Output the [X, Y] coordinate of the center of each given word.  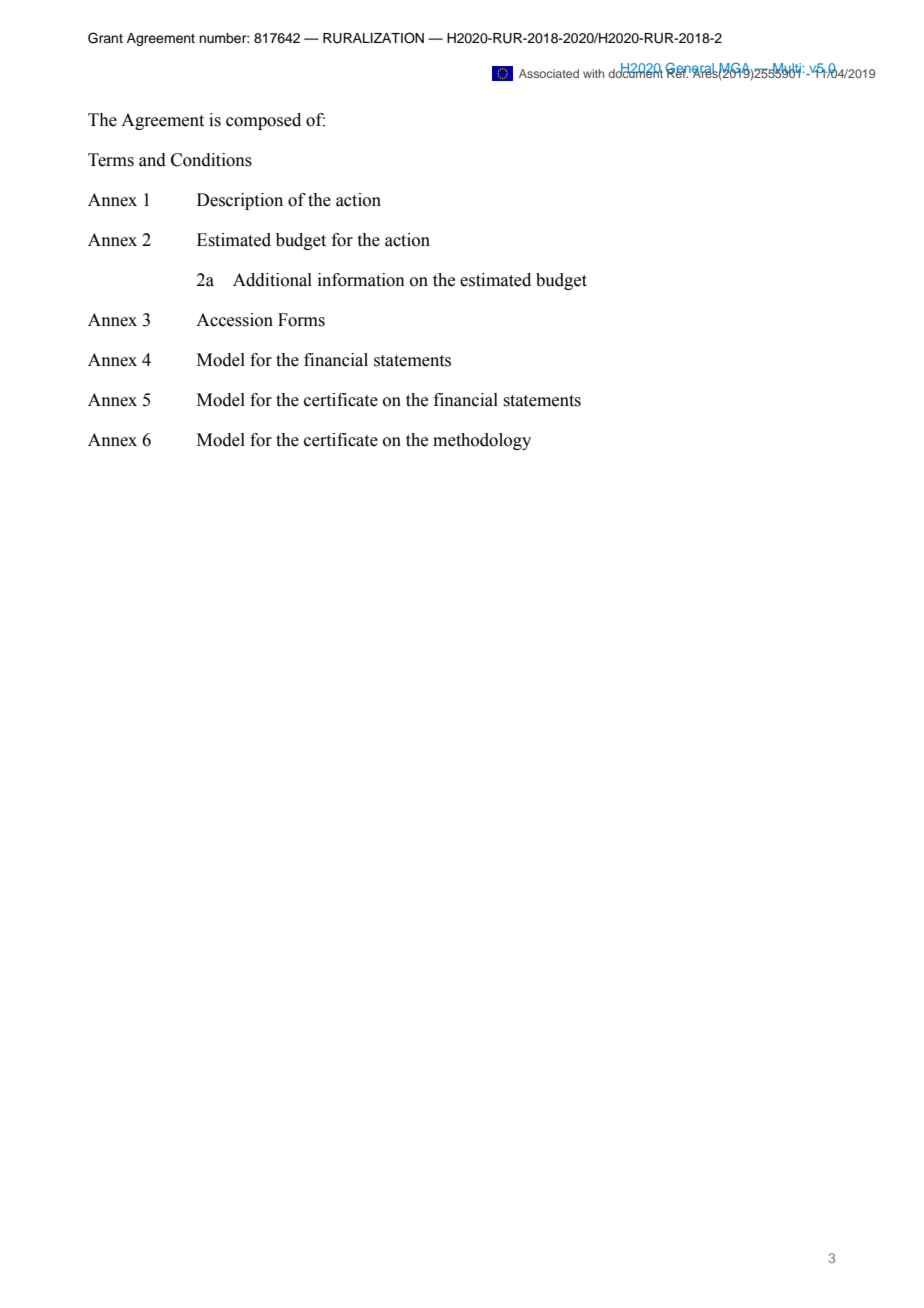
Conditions [211, 160]
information [361, 280]
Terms [111, 160]
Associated [549, 73]
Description [240, 201]
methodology [482, 441]
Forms [301, 320]
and [152, 160]
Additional [272, 280]
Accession [234, 320]
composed [263, 121]
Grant [105, 38]
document [635, 72]
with [593, 73]
